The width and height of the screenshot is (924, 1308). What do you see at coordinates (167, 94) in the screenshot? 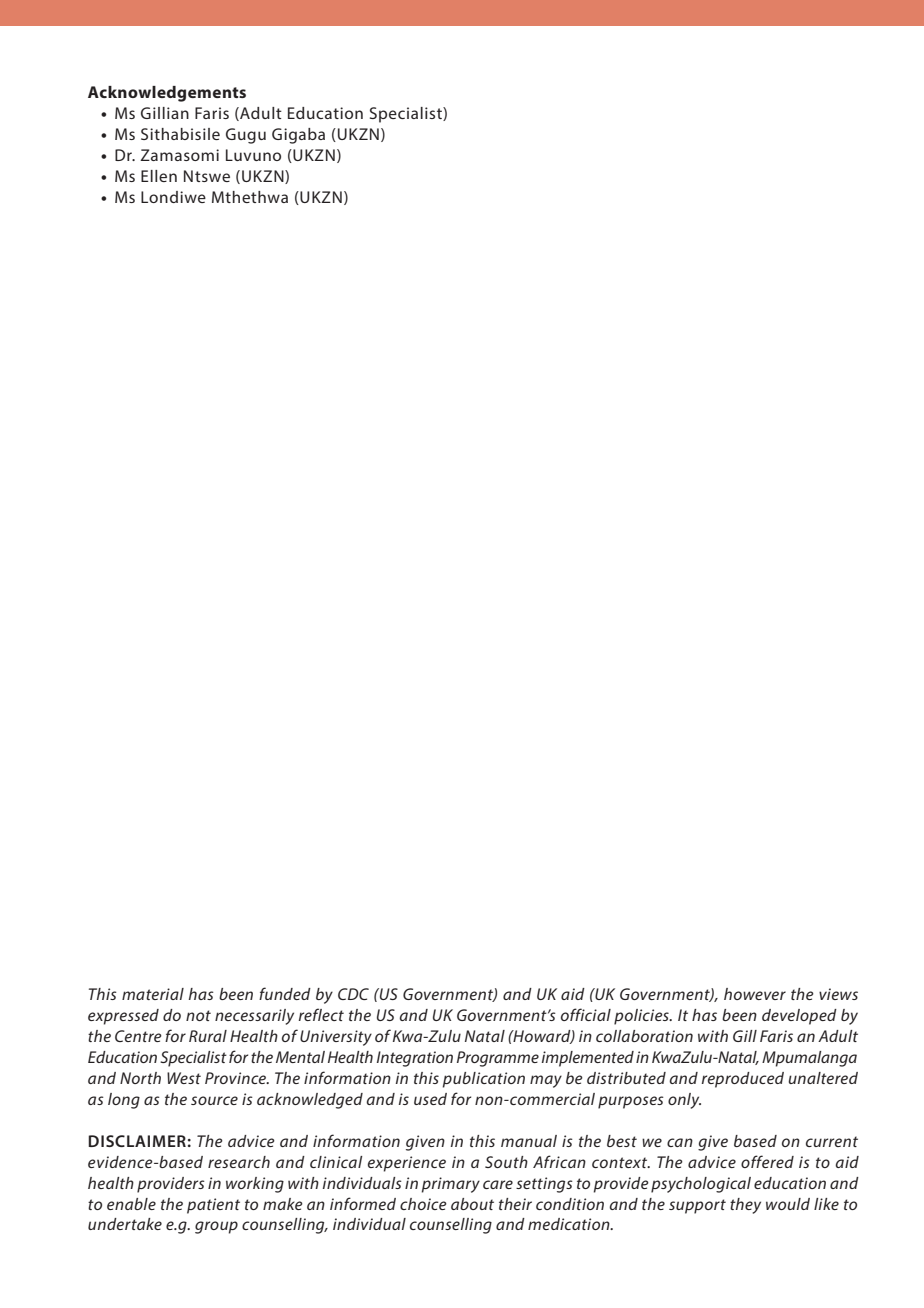
I see `Acknowledgements` at bounding box center [167, 94].
